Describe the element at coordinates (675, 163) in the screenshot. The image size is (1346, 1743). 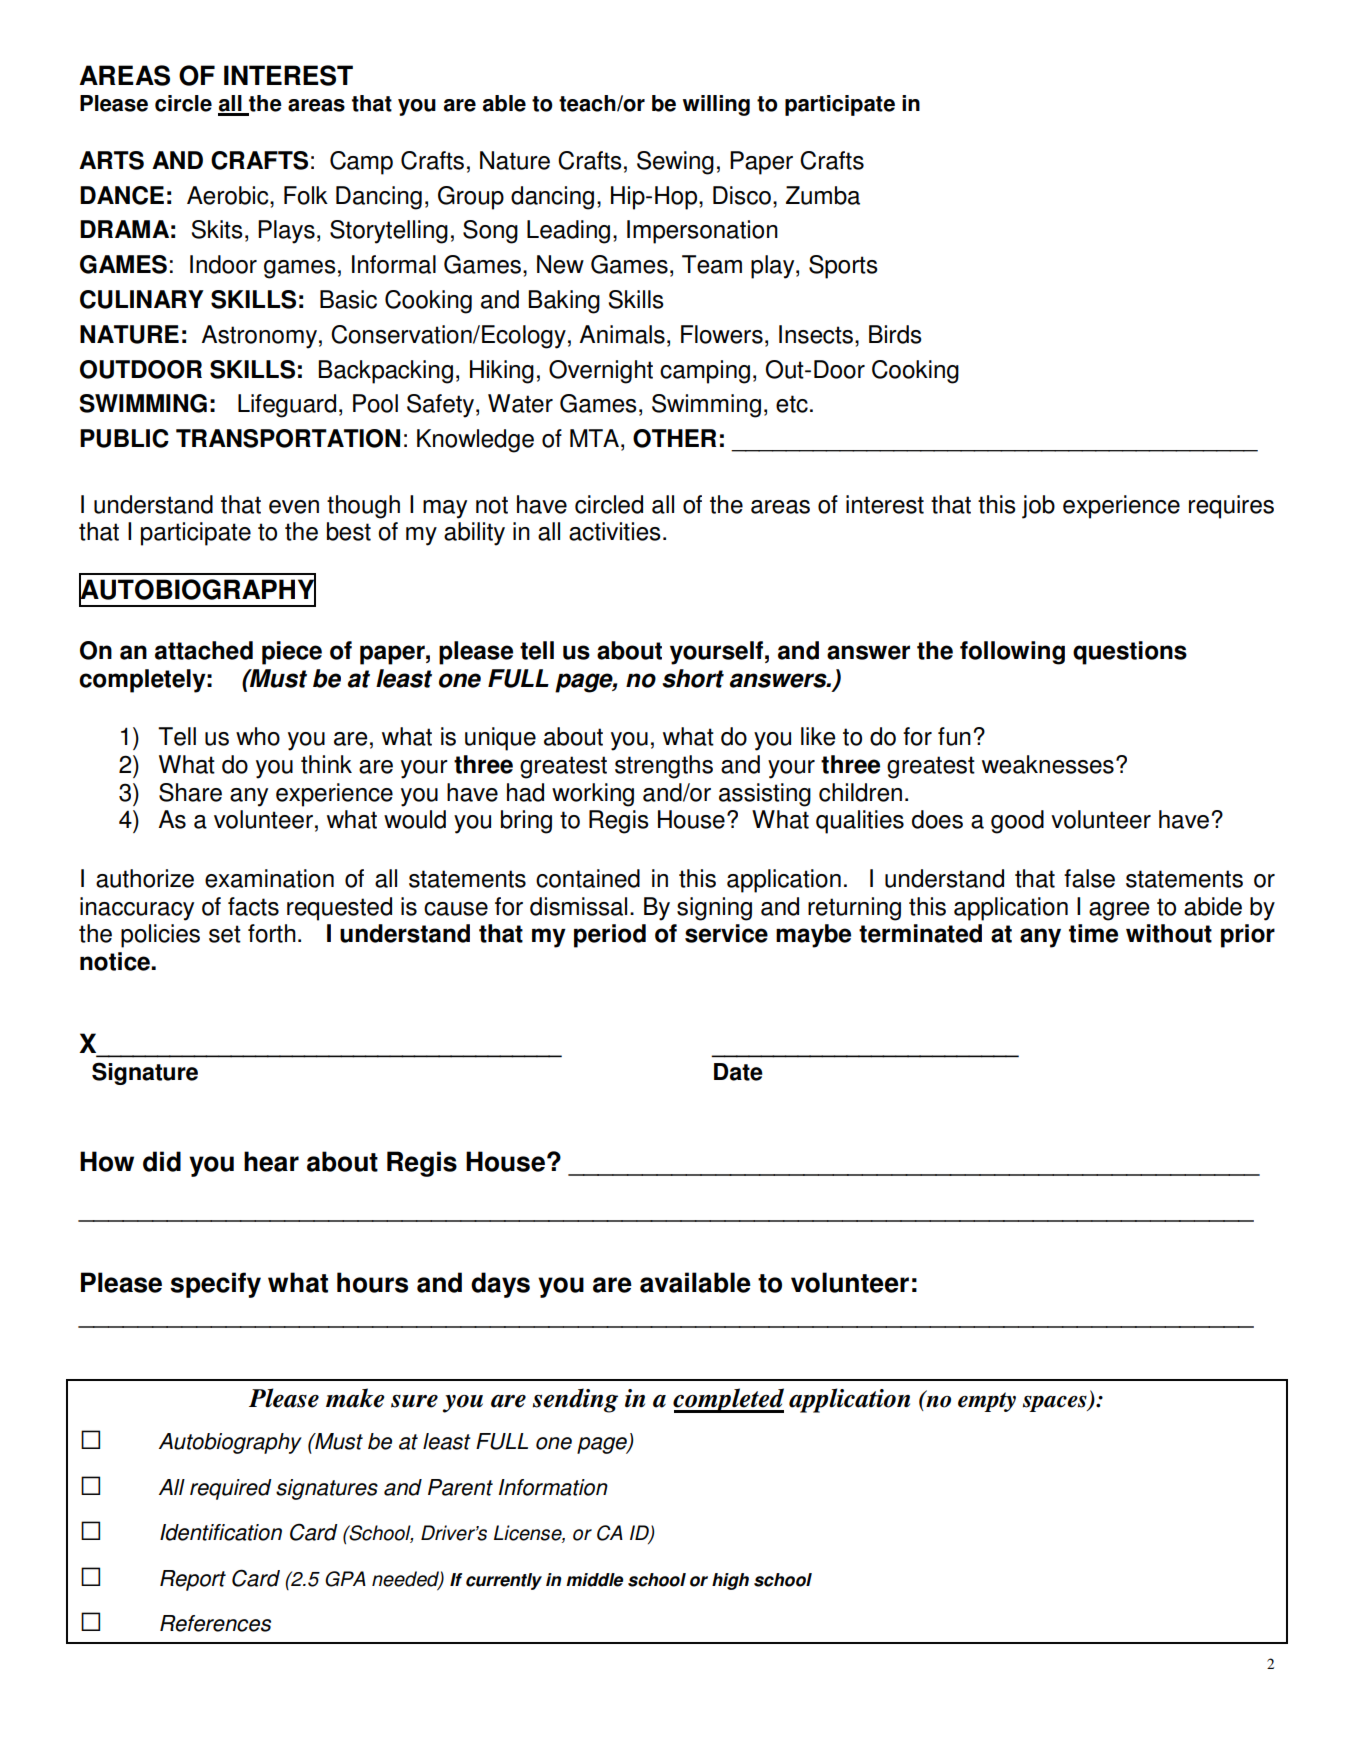
I see `Sewing` at that location.
